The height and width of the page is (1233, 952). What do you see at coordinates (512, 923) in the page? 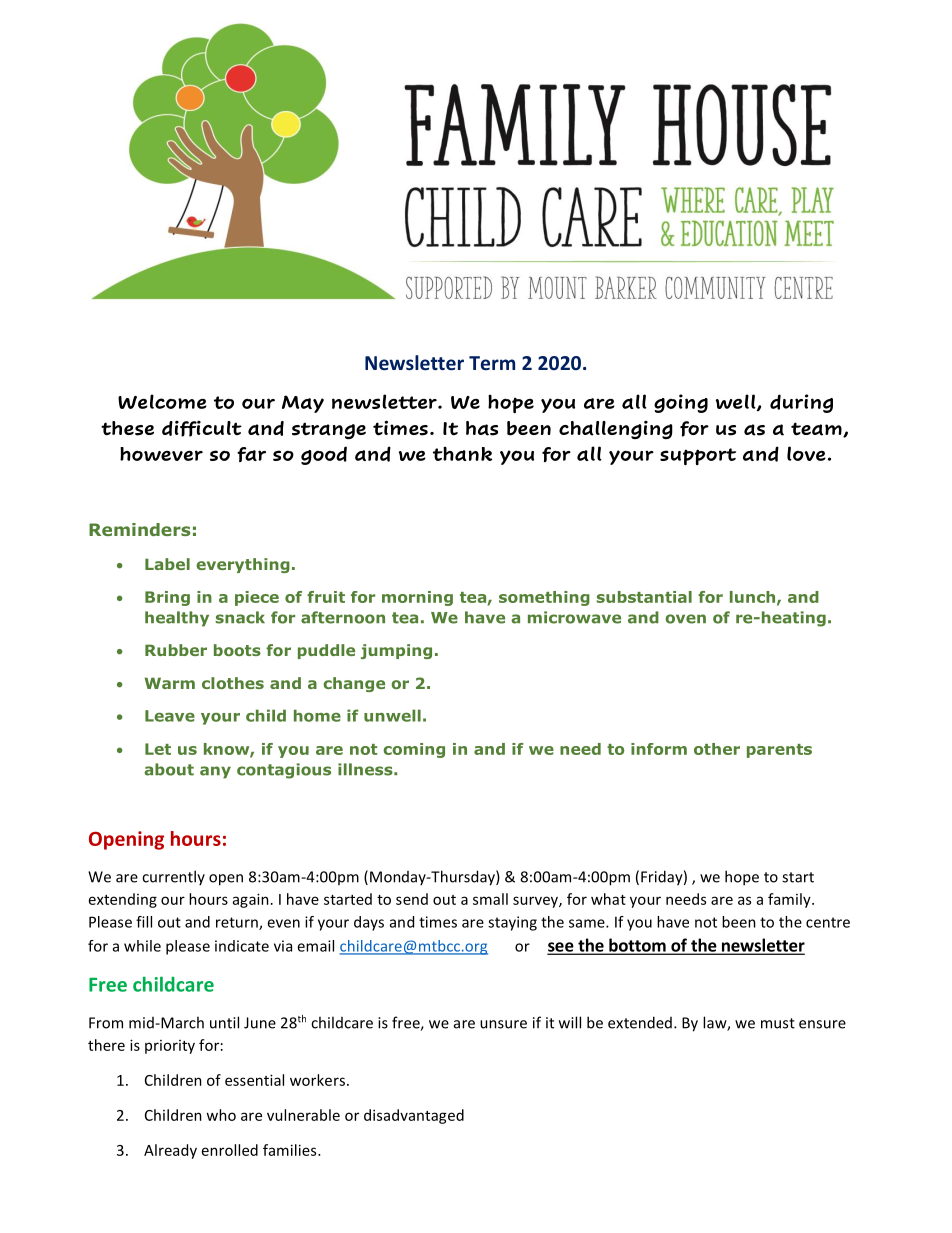
I see `staying` at bounding box center [512, 923].
